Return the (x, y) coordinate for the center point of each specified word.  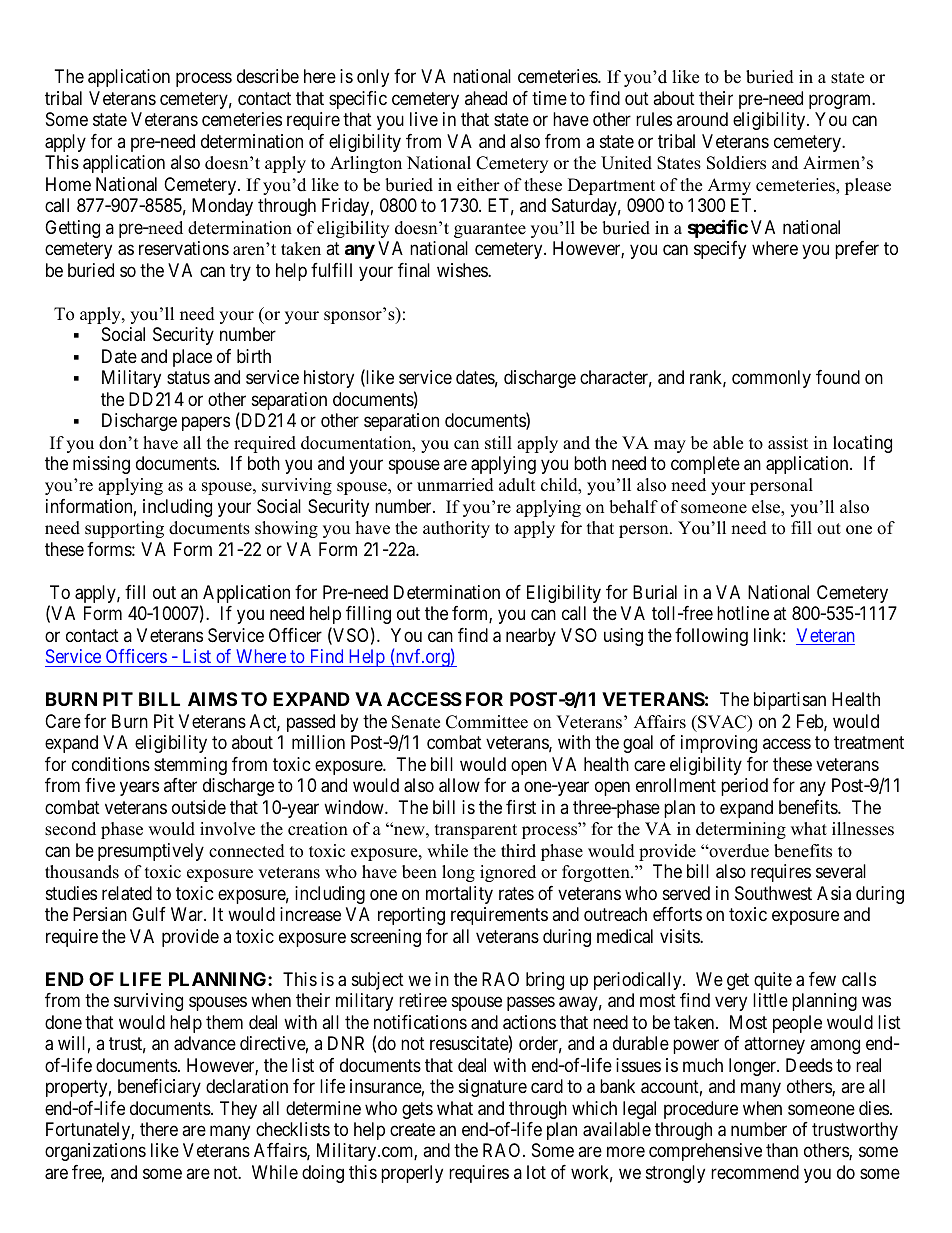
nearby (531, 637)
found (838, 377)
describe (268, 76)
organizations (95, 1152)
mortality (459, 895)
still (498, 443)
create (412, 1130)
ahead (486, 98)
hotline (743, 613)
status (188, 377)
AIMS (212, 699)
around (702, 119)
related (127, 893)
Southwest (773, 893)
